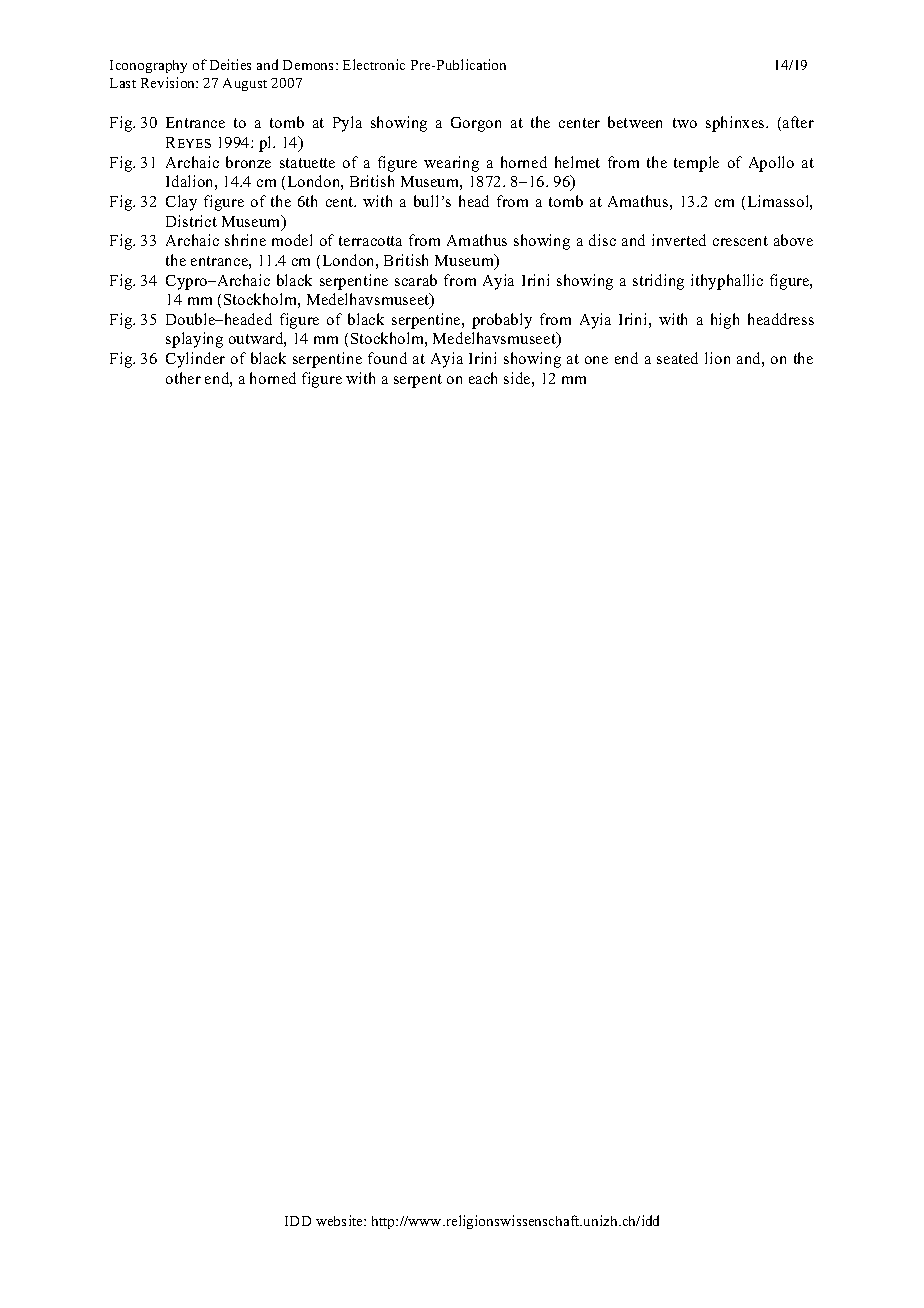  What do you see at coordinates (195, 360) in the screenshot?
I see `Cylinder` at bounding box center [195, 360].
